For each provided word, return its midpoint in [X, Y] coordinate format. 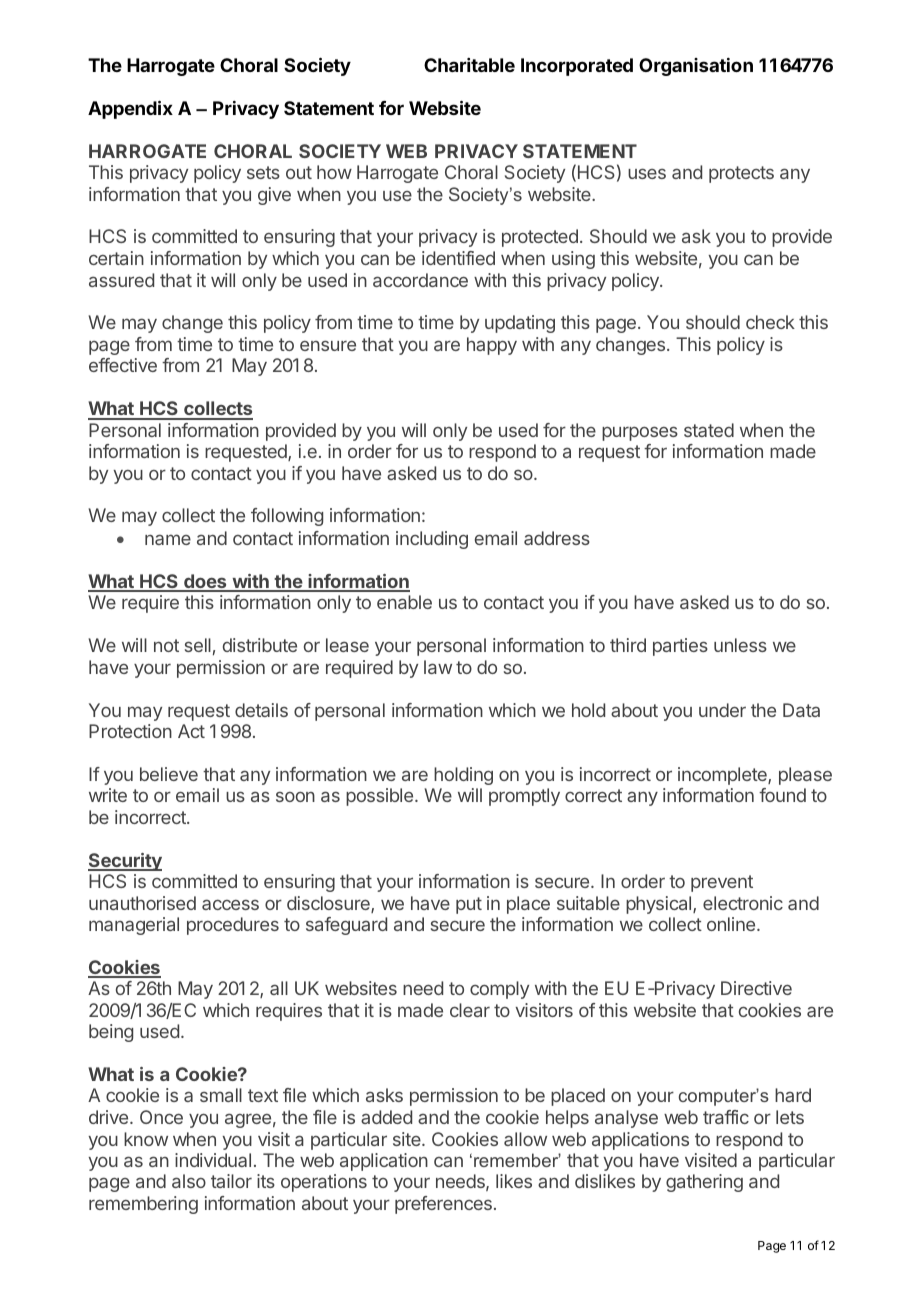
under [722, 710]
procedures [233, 926]
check [770, 322]
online [731, 924]
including [432, 540]
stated [709, 430]
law [438, 667]
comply [499, 990]
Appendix [130, 109]
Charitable [469, 65]
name [168, 539]
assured [121, 280]
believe [169, 774]
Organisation [696, 67]
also [189, 1181]
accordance [420, 280]
